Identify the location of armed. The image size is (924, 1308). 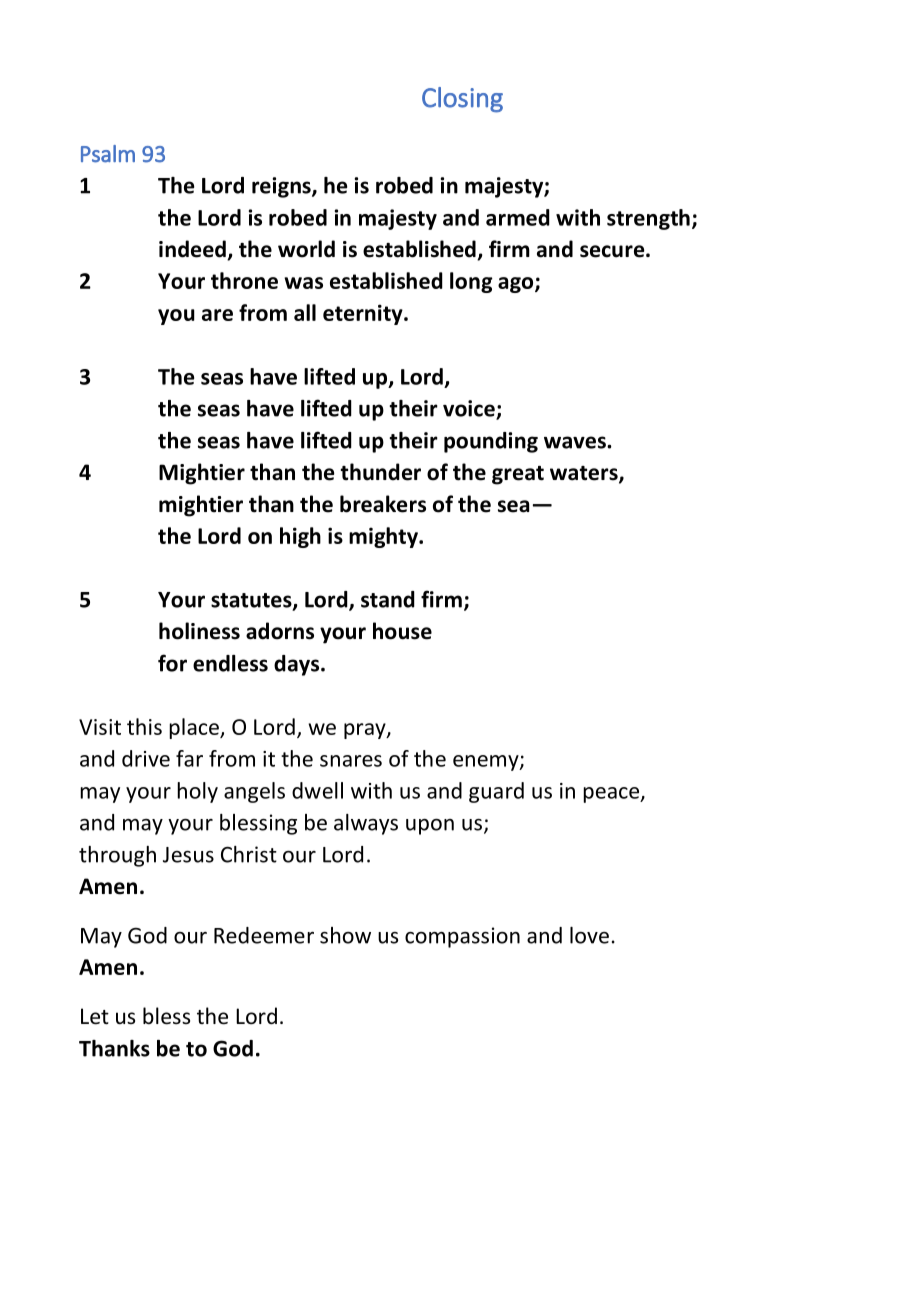
(518, 217).
